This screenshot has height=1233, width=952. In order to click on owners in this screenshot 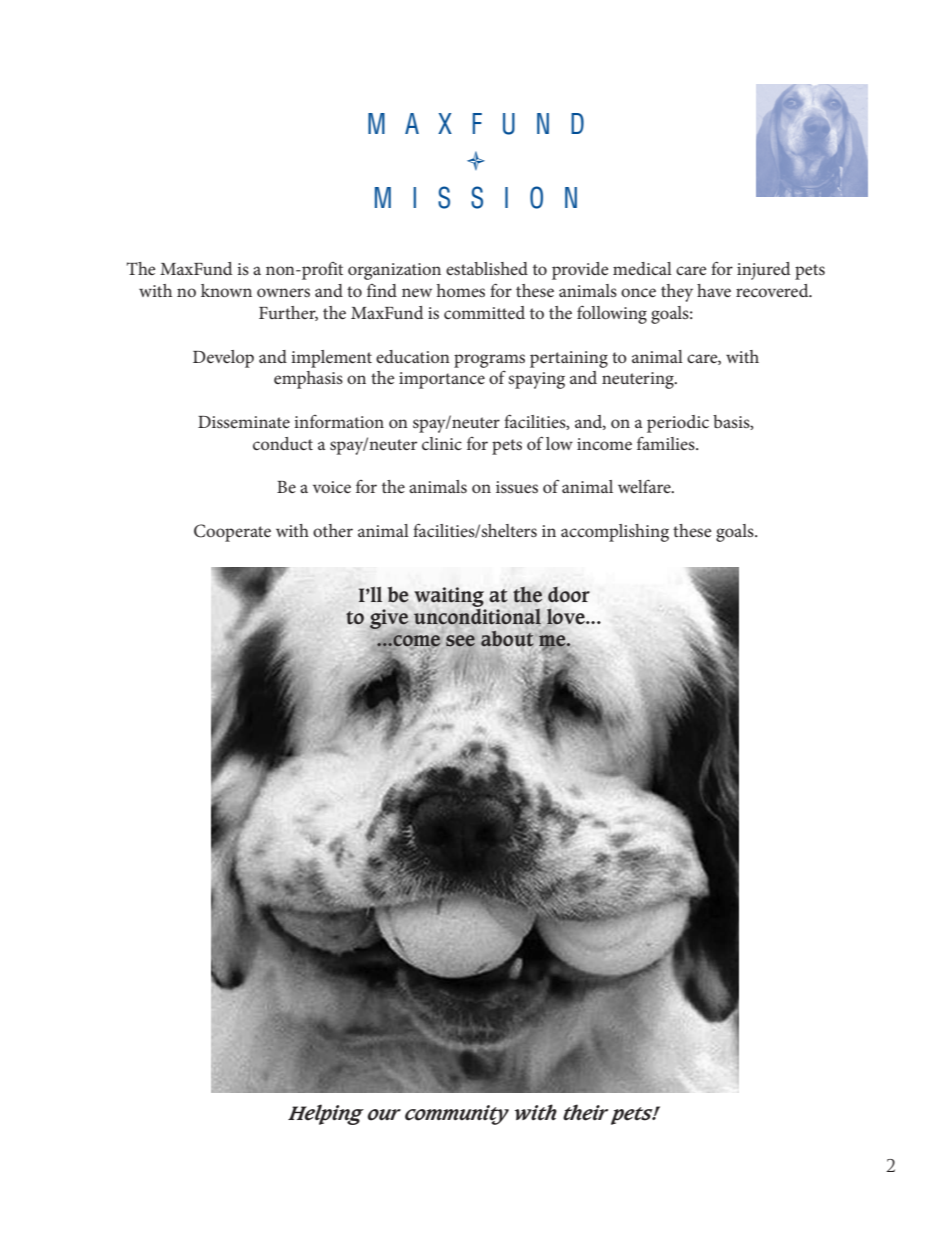, I will do `click(283, 292)`.
